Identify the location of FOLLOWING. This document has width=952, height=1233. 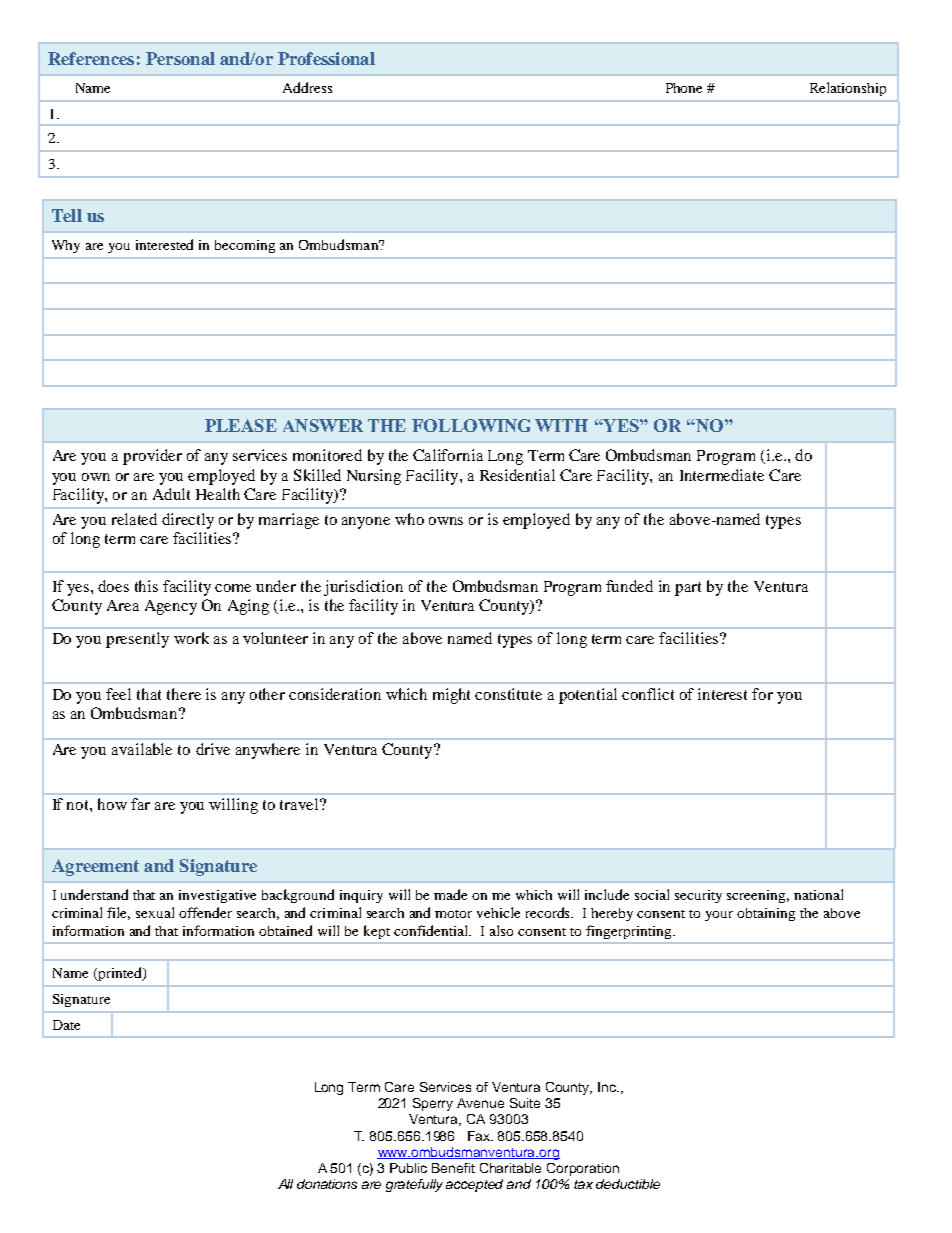
(471, 425).
